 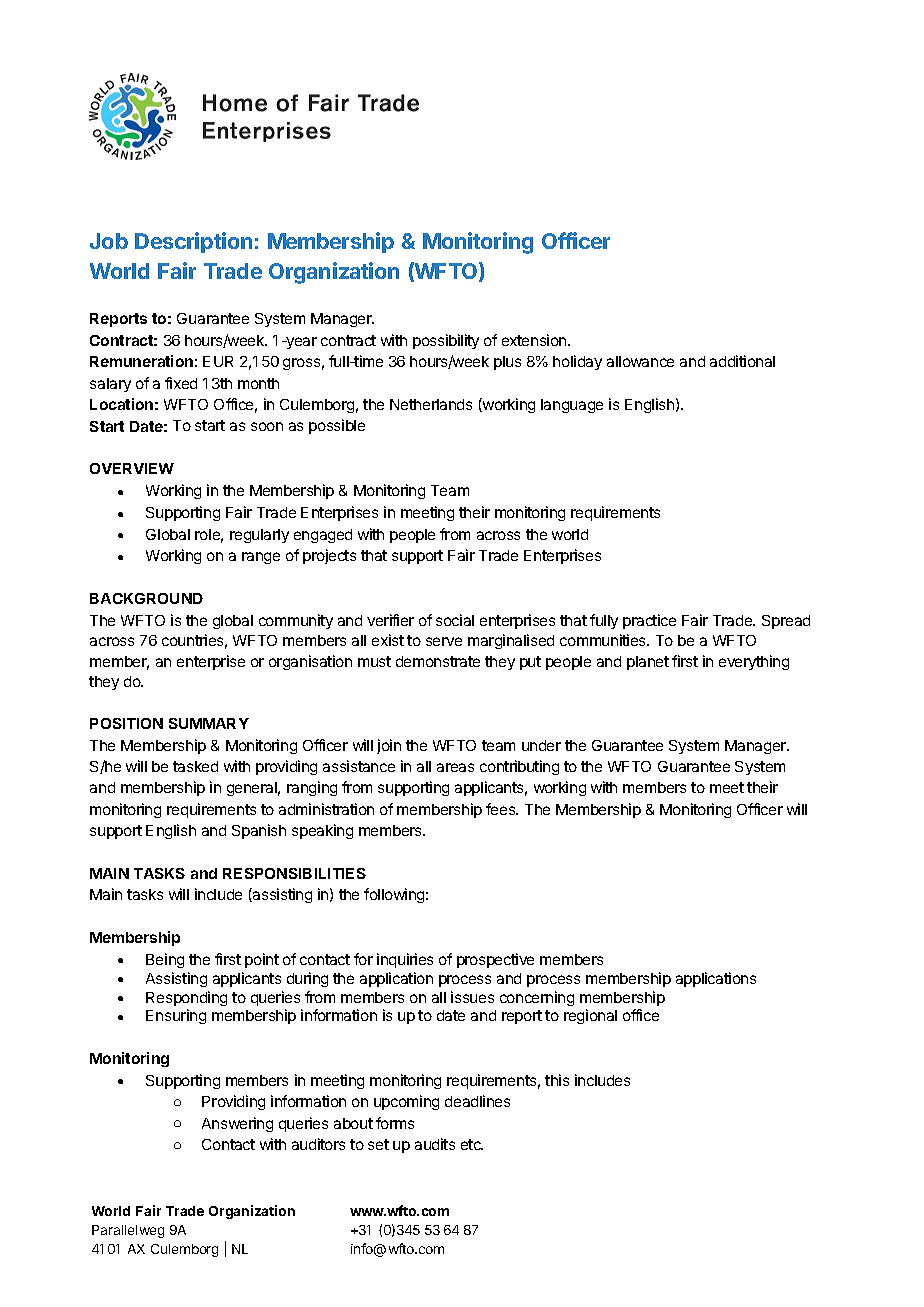 What do you see at coordinates (132, 468) in the image?
I see `OVERVIEW` at bounding box center [132, 468].
